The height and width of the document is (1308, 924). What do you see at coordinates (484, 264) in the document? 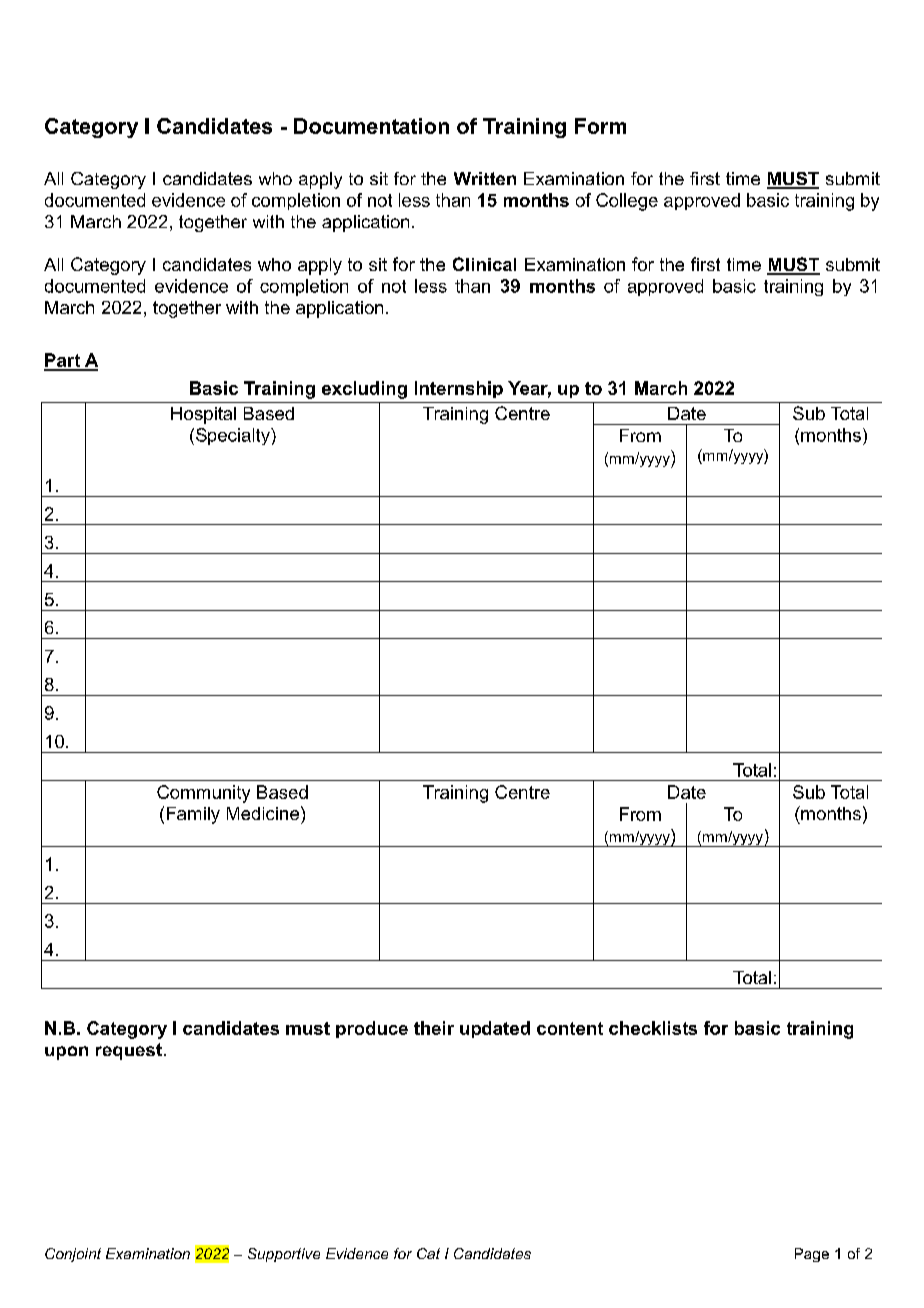
I see `Clinical` at bounding box center [484, 264].
